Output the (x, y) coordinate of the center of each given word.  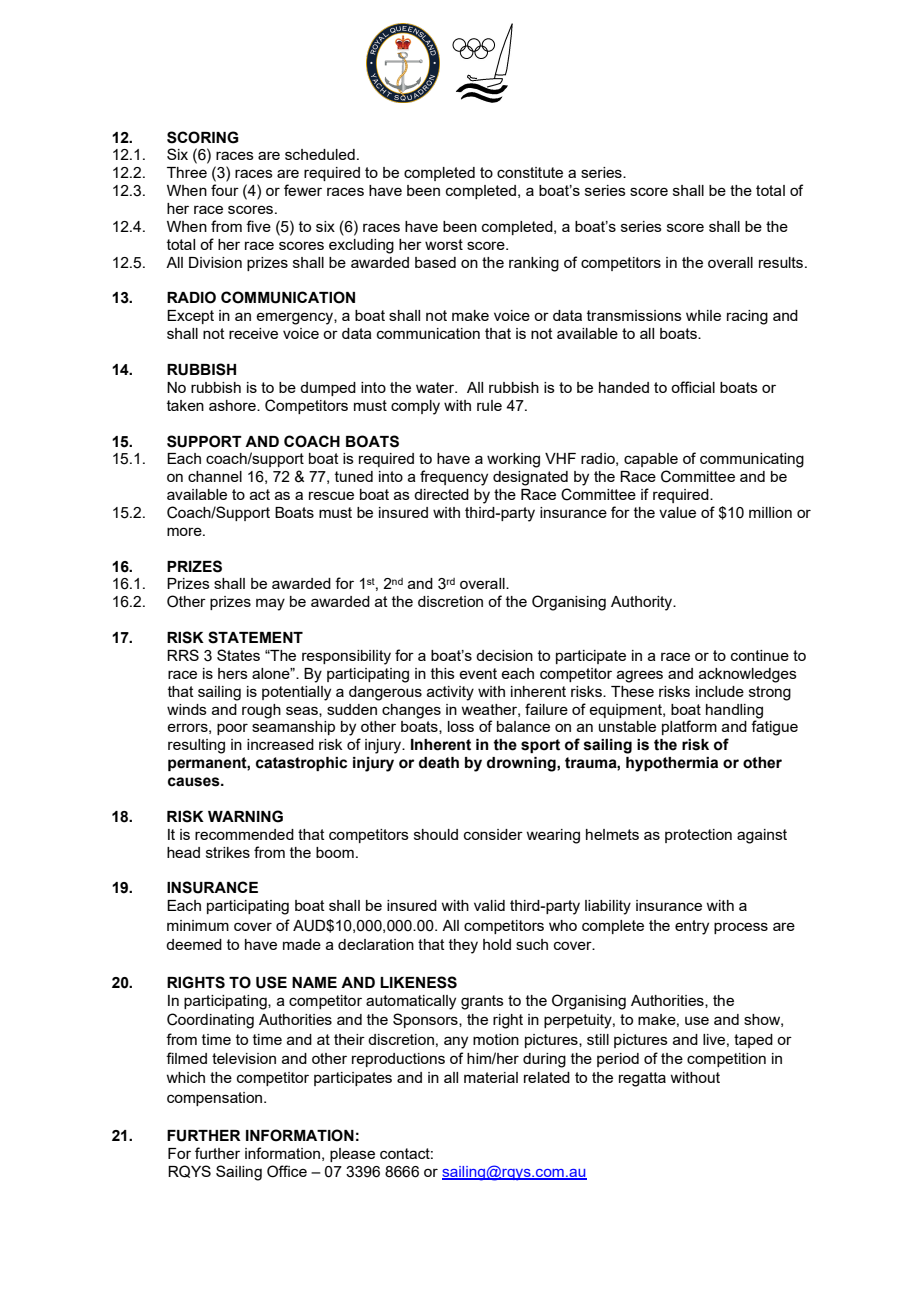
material (491, 1077)
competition (726, 1060)
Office (287, 1171)
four (225, 190)
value (677, 512)
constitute (530, 172)
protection (698, 836)
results (782, 262)
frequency (454, 478)
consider (493, 834)
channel (215, 476)
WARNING (245, 816)
